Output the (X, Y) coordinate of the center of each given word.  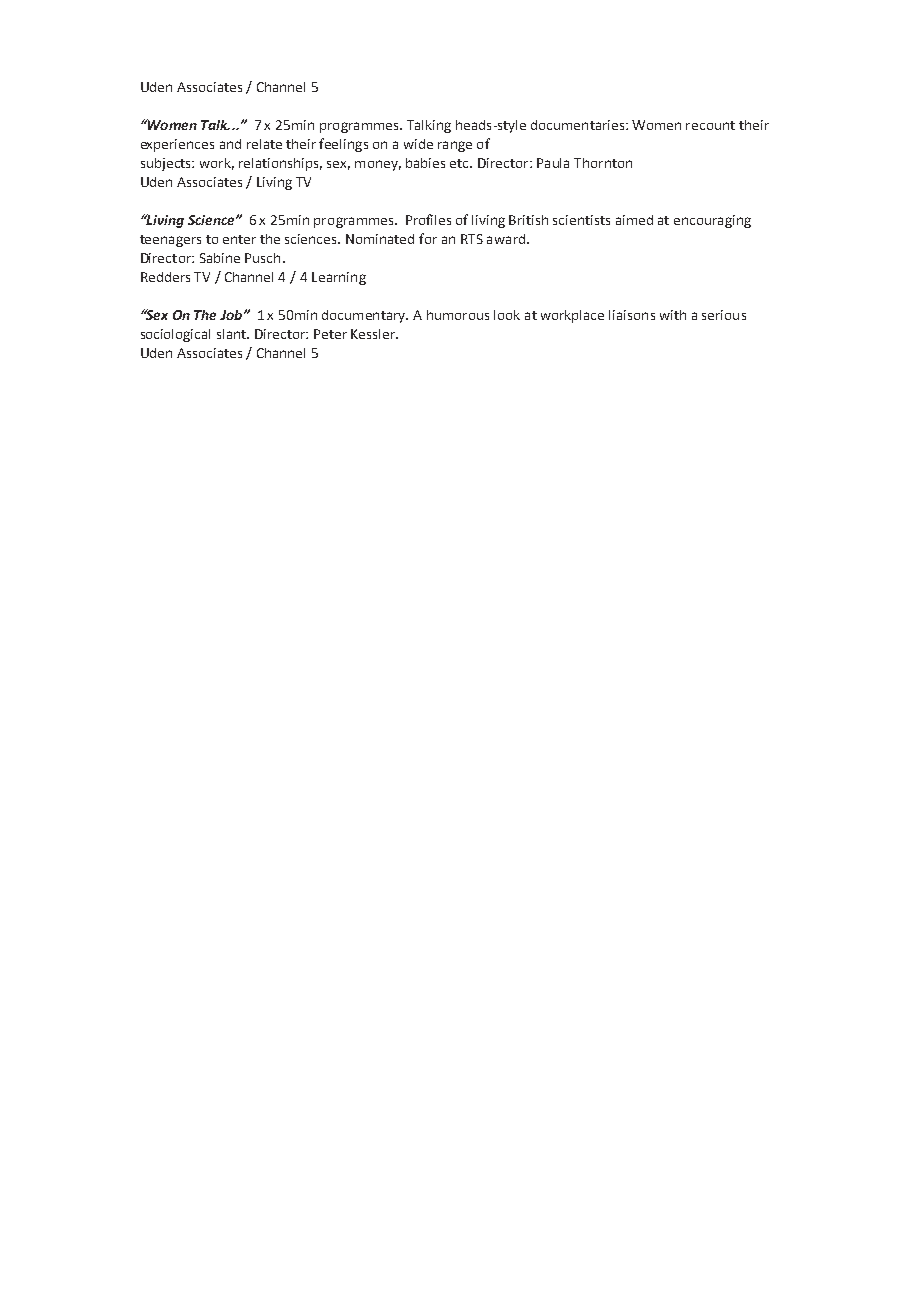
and (230, 144)
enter (239, 239)
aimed (634, 220)
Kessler (374, 334)
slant (232, 334)
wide (418, 144)
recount (710, 125)
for (428, 238)
